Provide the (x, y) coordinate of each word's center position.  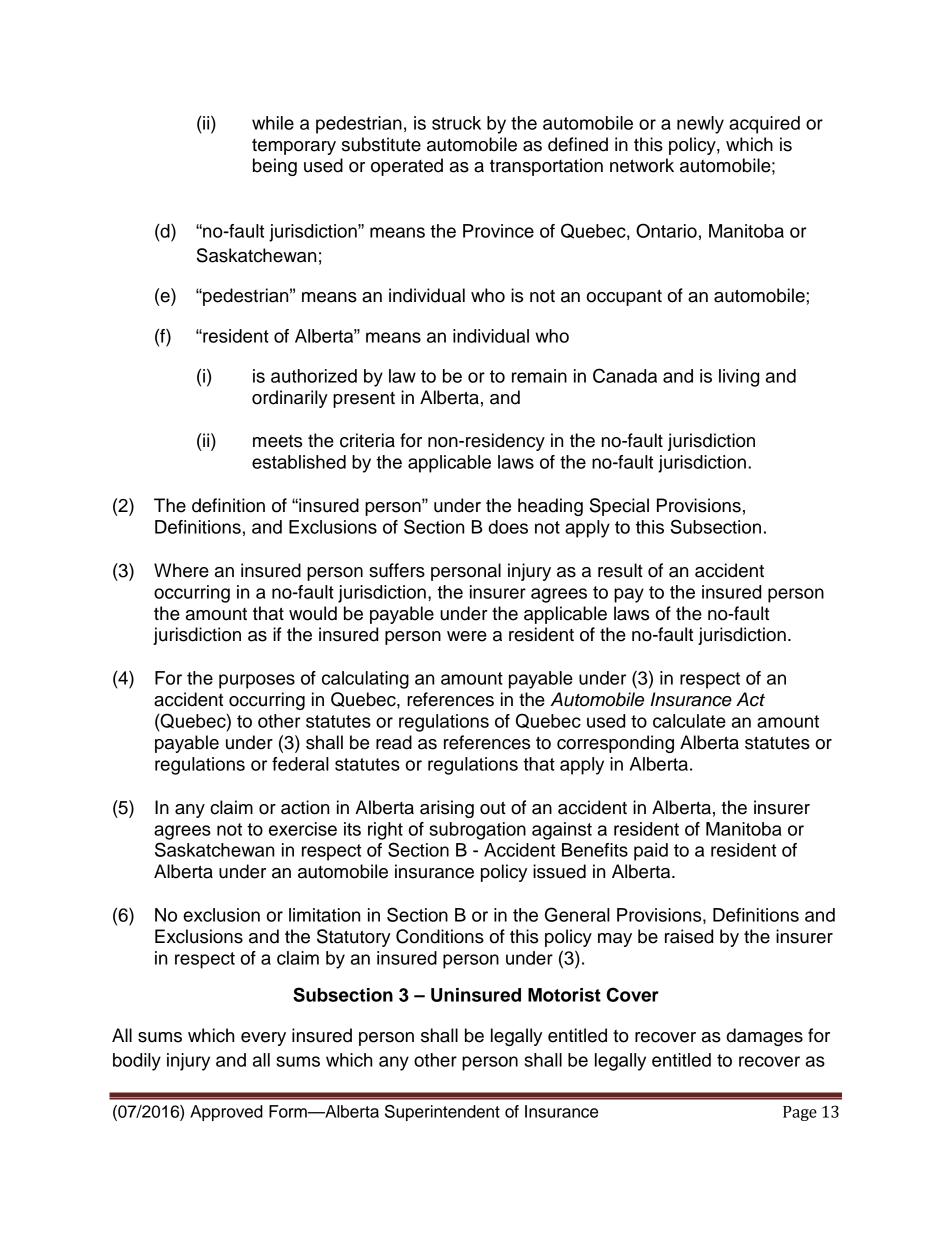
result (620, 570)
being (275, 167)
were (467, 636)
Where (181, 570)
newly (700, 125)
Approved (226, 1113)
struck (456, 123)
